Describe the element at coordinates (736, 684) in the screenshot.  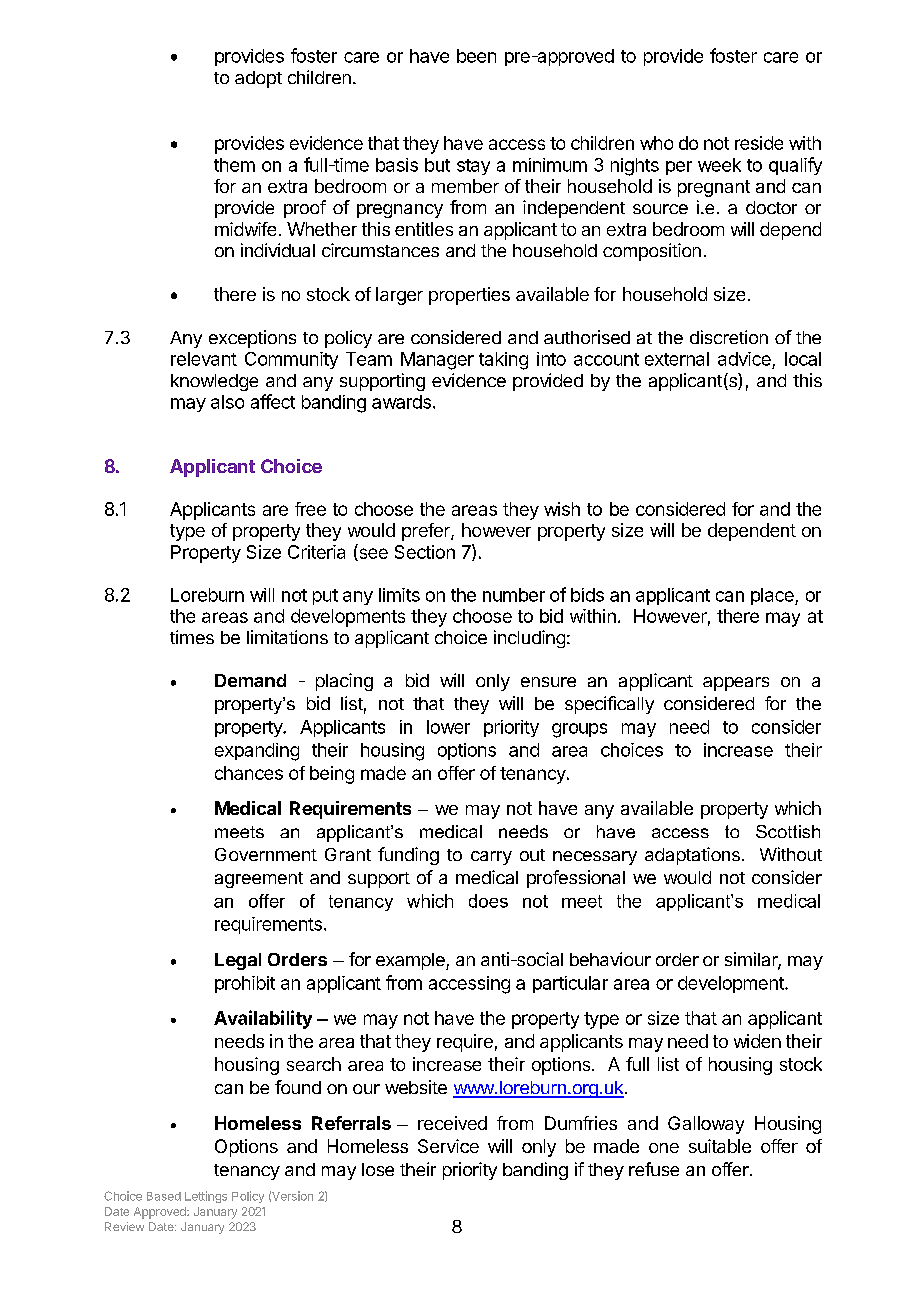
I see `appears` at that location.
